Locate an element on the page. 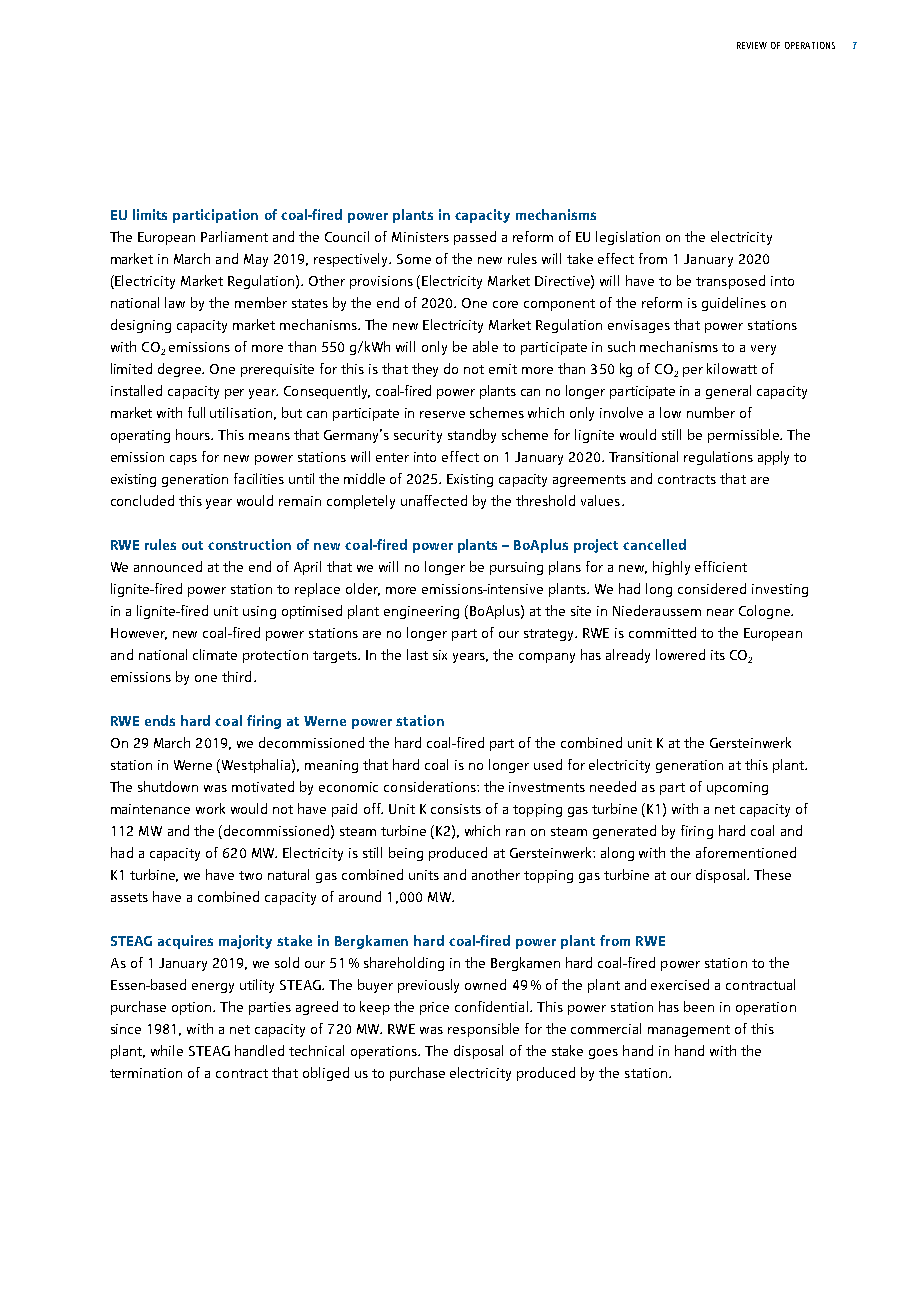 The height and width of the document is (1308, 924). limits is located at coordinates (150, 214).
